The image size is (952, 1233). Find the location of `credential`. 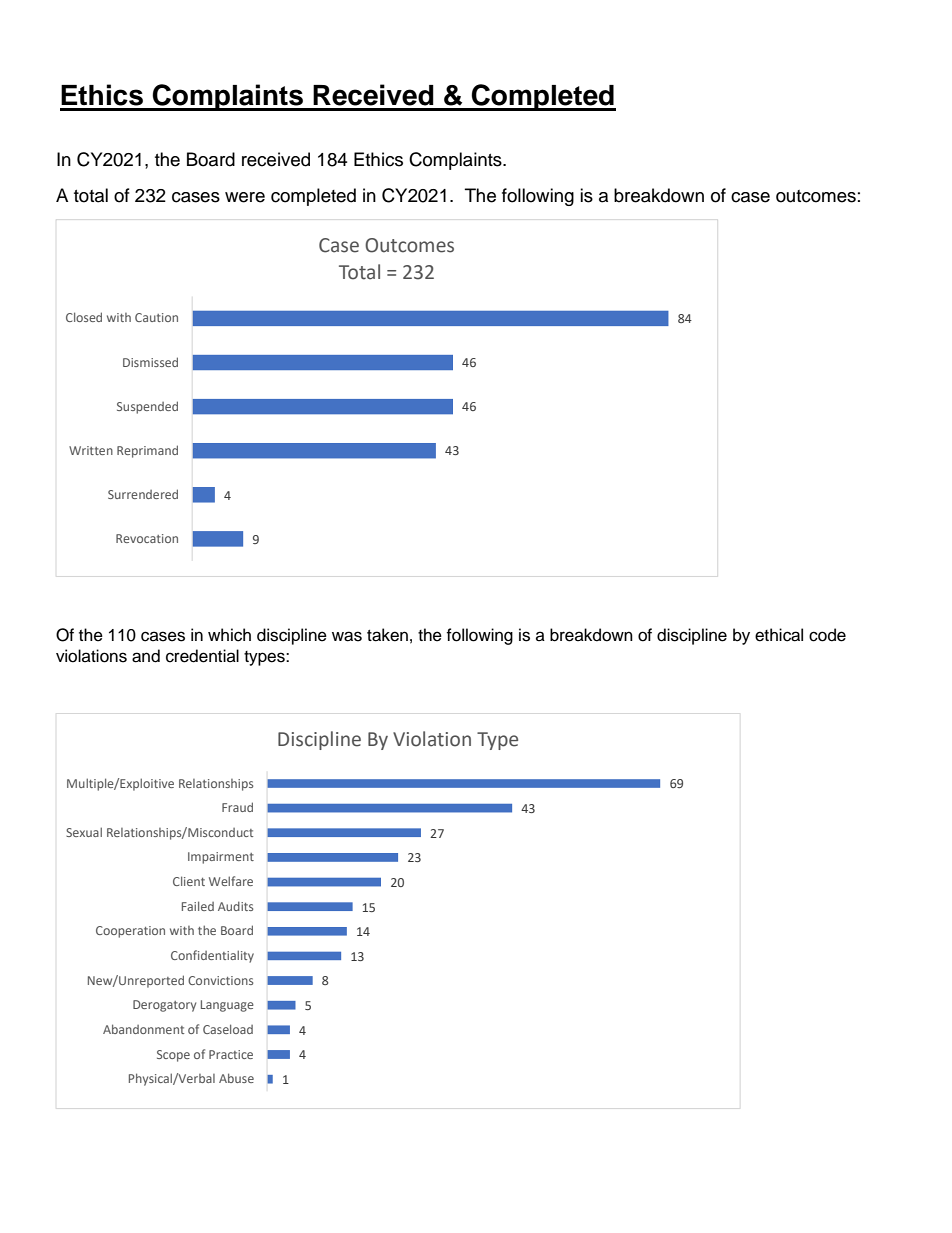

credential is located at coordinates (202, 656).
